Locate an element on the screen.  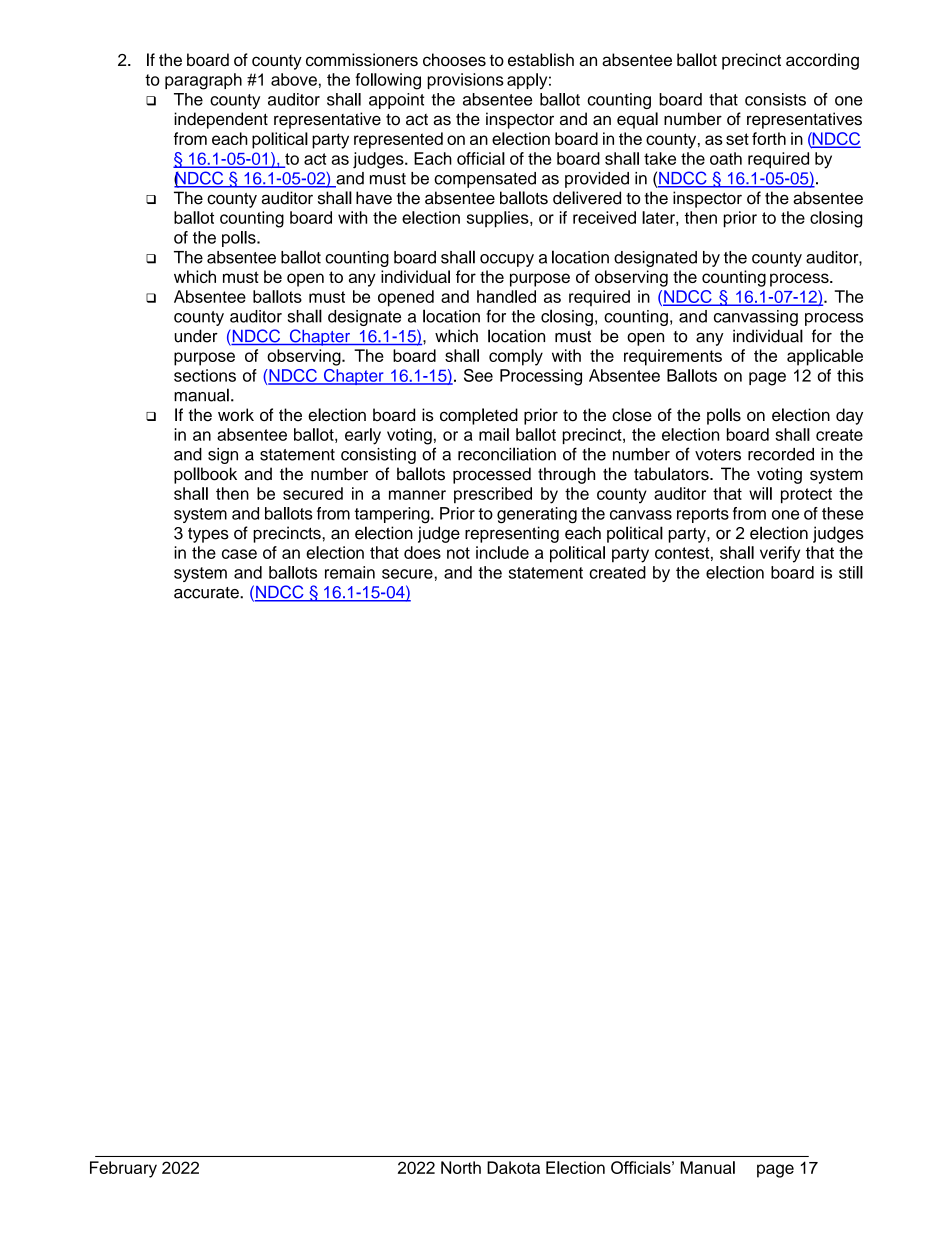
February is located at coordinates (123, 1169).
